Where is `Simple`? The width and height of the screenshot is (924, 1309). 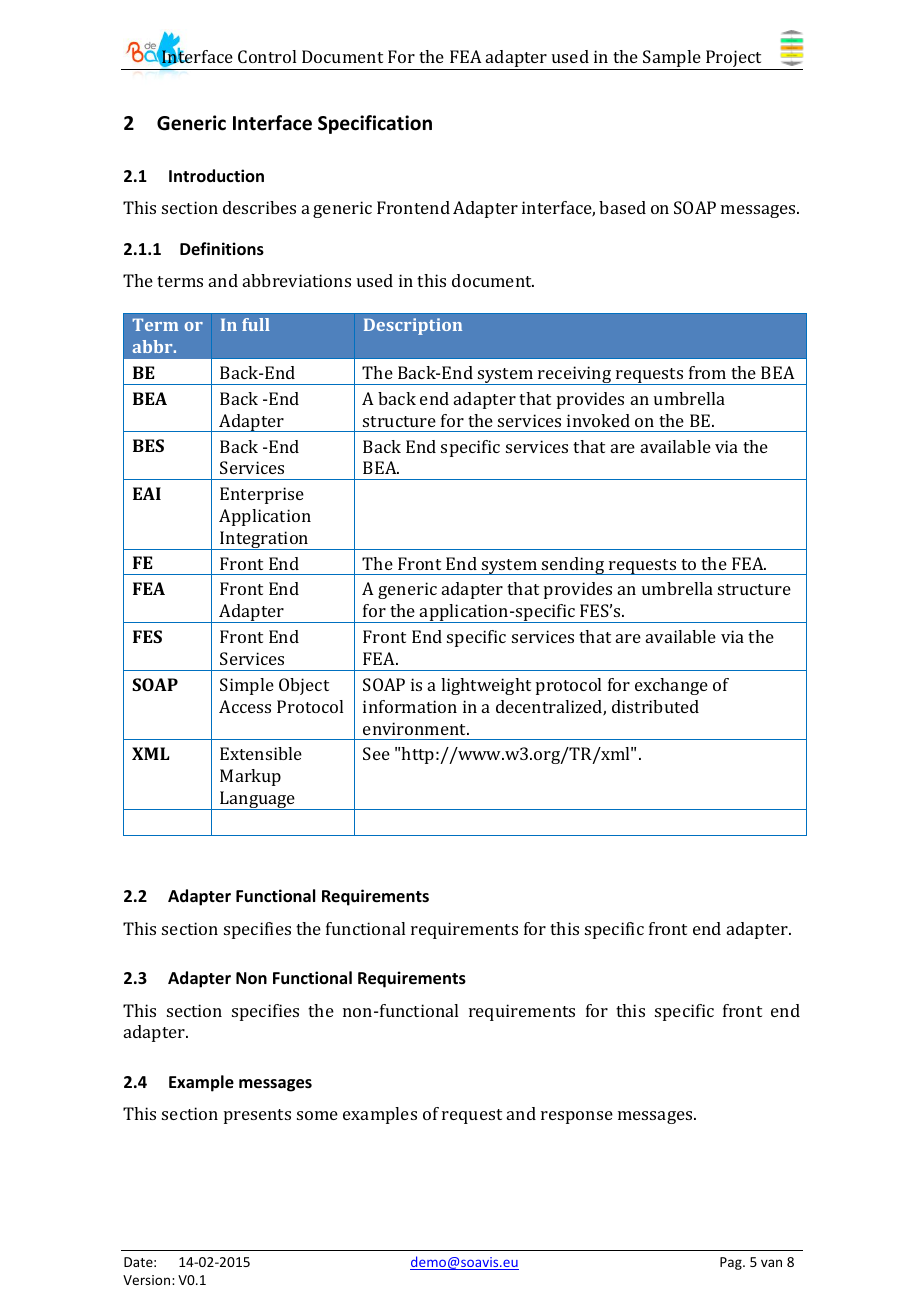 Simple is located at coordinates (247, 686).
